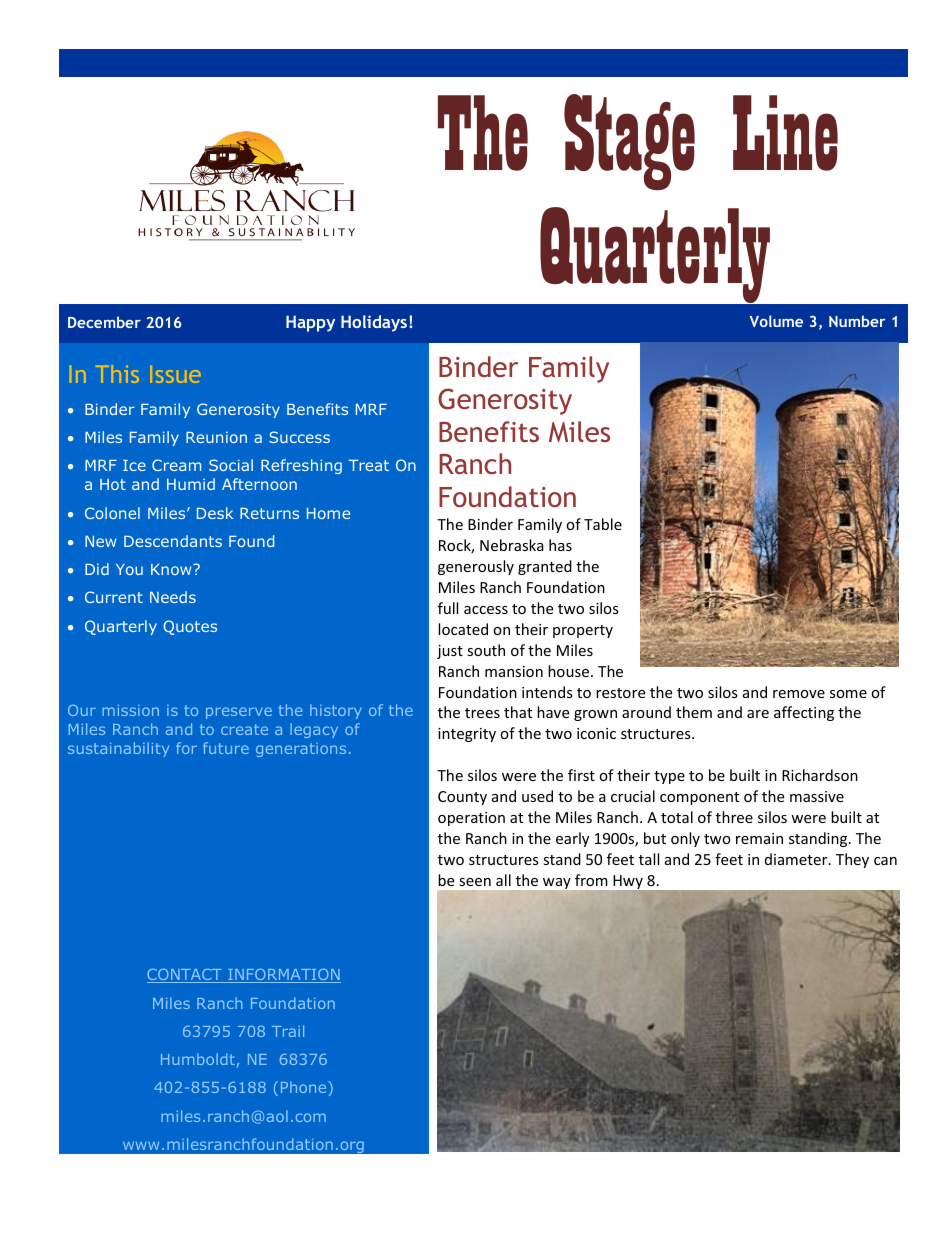  I want to click on Stage, so click(629, 142).
